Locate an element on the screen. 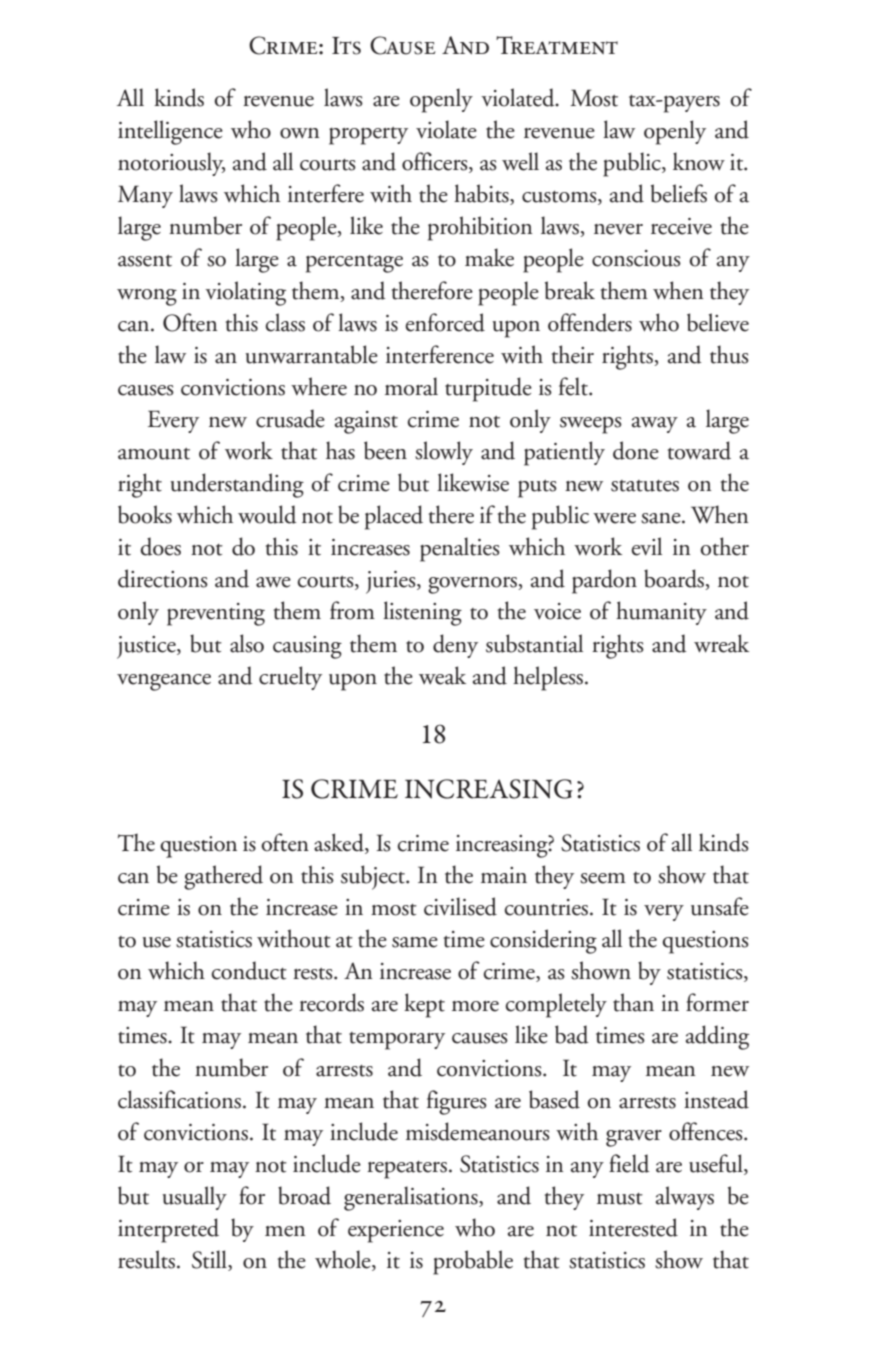  done is located at coordinates (636, 450).
